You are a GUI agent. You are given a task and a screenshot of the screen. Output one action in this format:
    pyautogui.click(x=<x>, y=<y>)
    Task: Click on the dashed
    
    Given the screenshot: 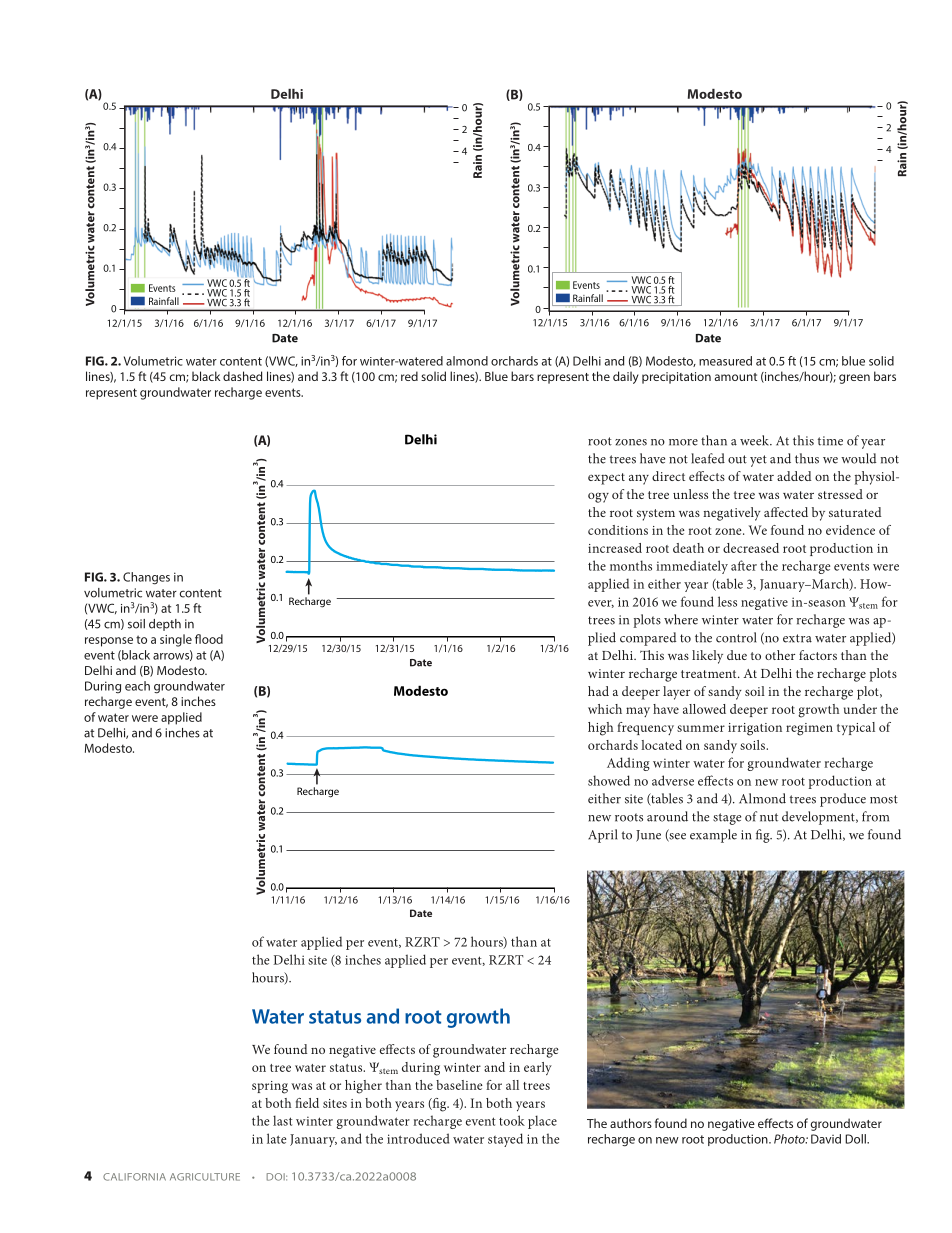 What is the action you would take?
    pyautogui.click(x=242, y=376)
